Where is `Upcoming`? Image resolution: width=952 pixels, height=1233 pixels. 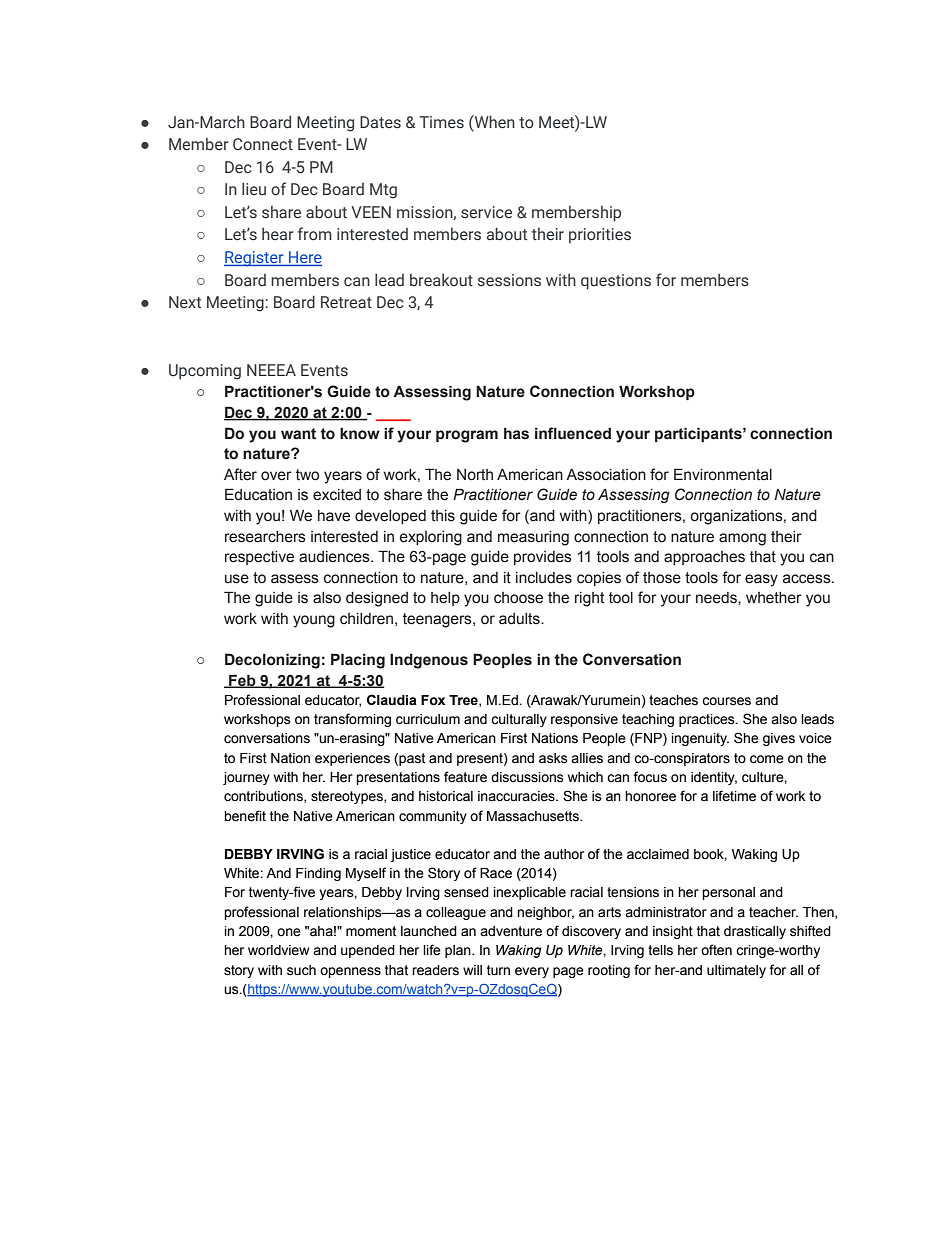
Upcoming is located at coordinates (205, 372).
